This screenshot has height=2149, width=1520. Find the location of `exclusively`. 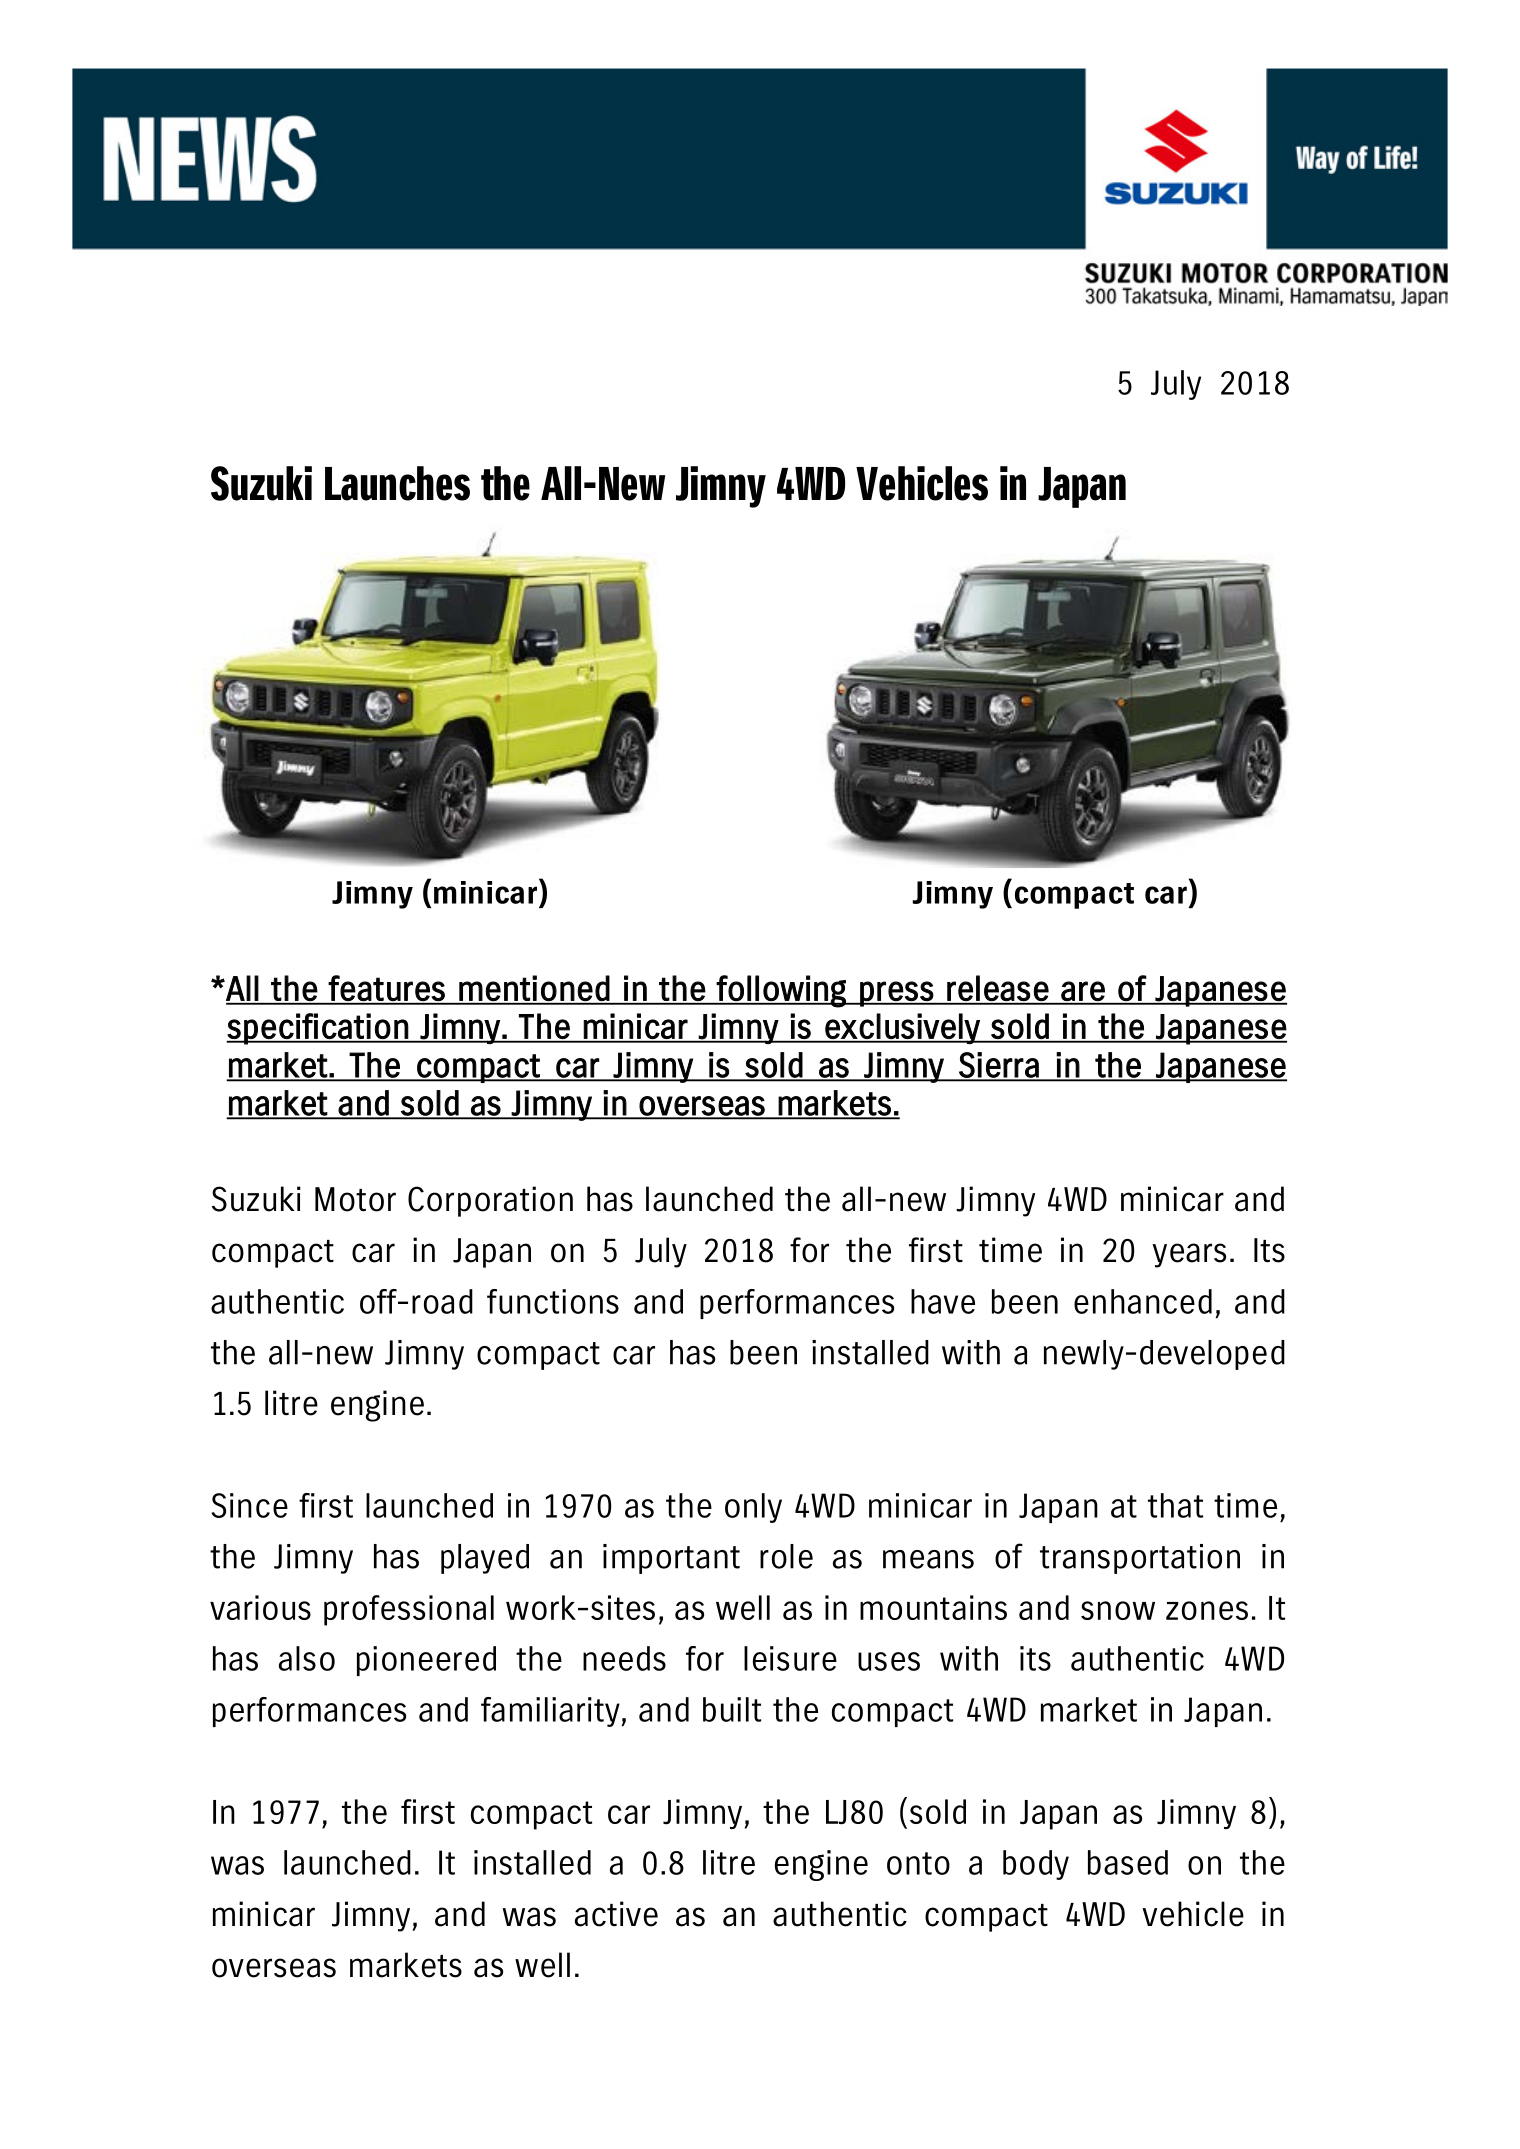

exclusively is located at coordinates (902, 1029).
